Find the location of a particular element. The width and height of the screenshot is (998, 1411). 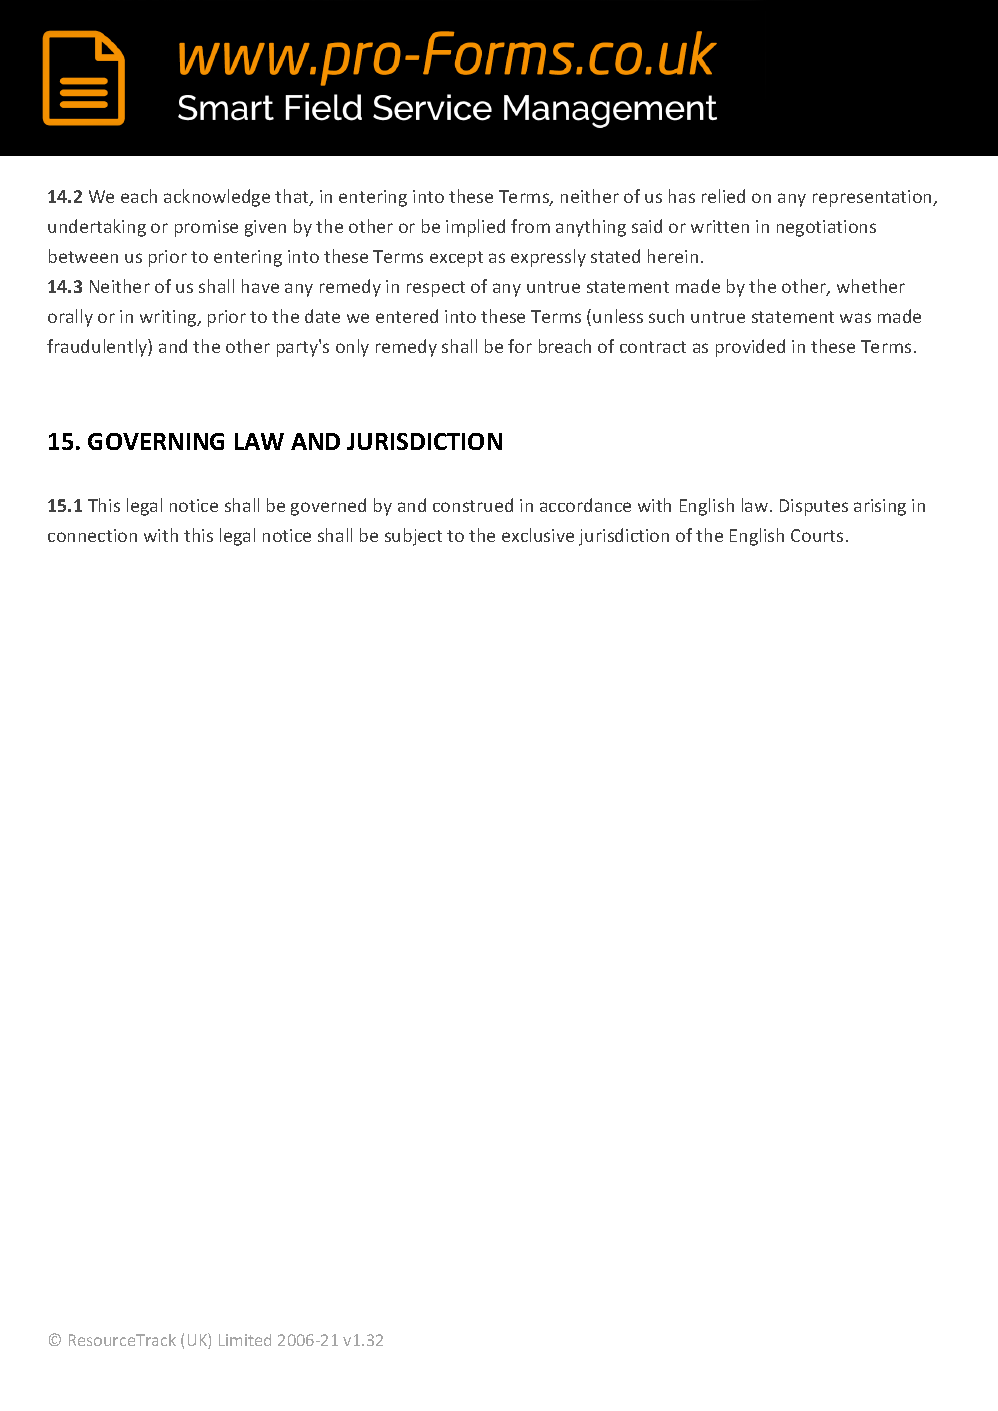

GOVERNING is located at coordinates (156, 441).
